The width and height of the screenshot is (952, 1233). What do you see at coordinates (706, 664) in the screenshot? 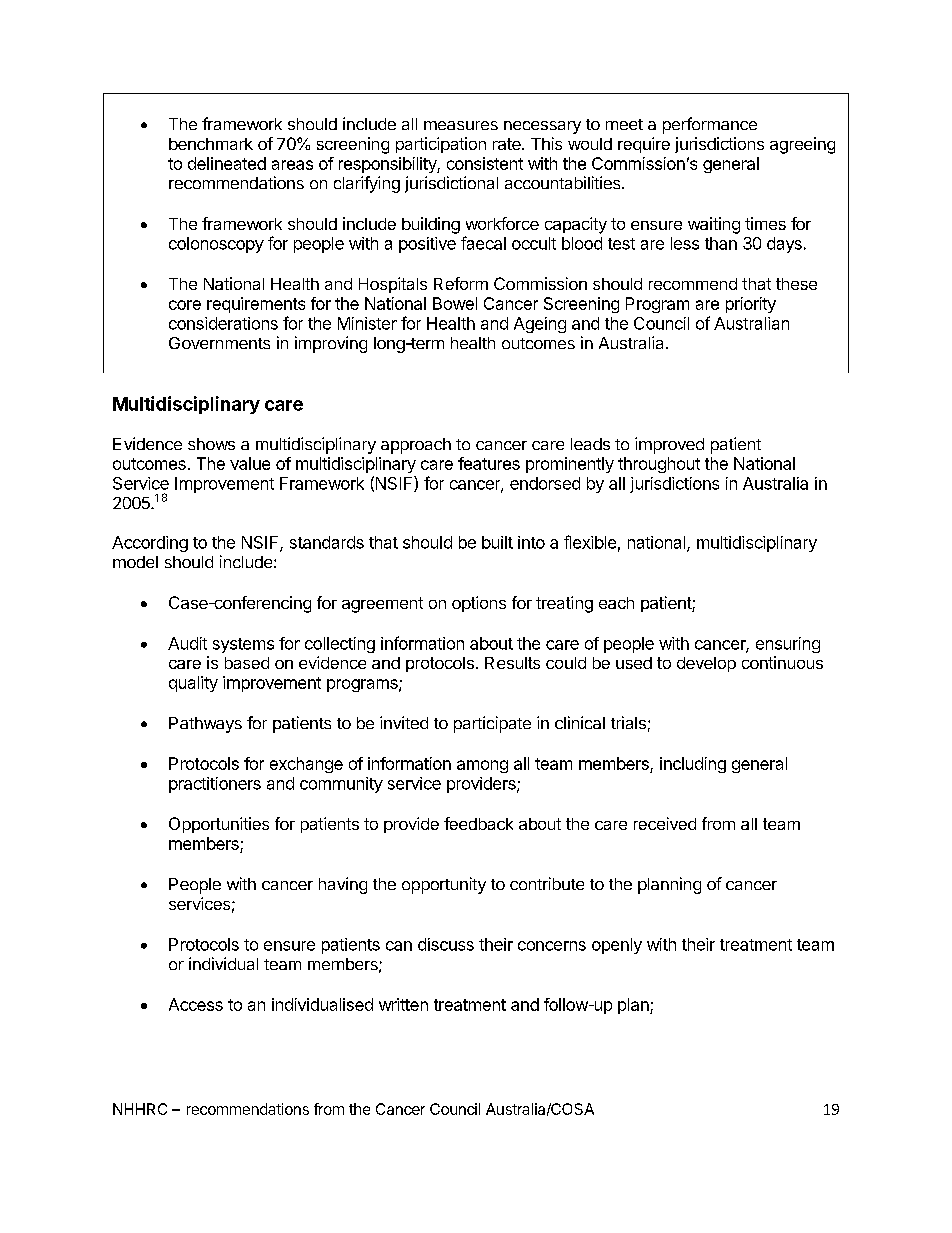
I see `develop` at bounding box center [706, 664].
